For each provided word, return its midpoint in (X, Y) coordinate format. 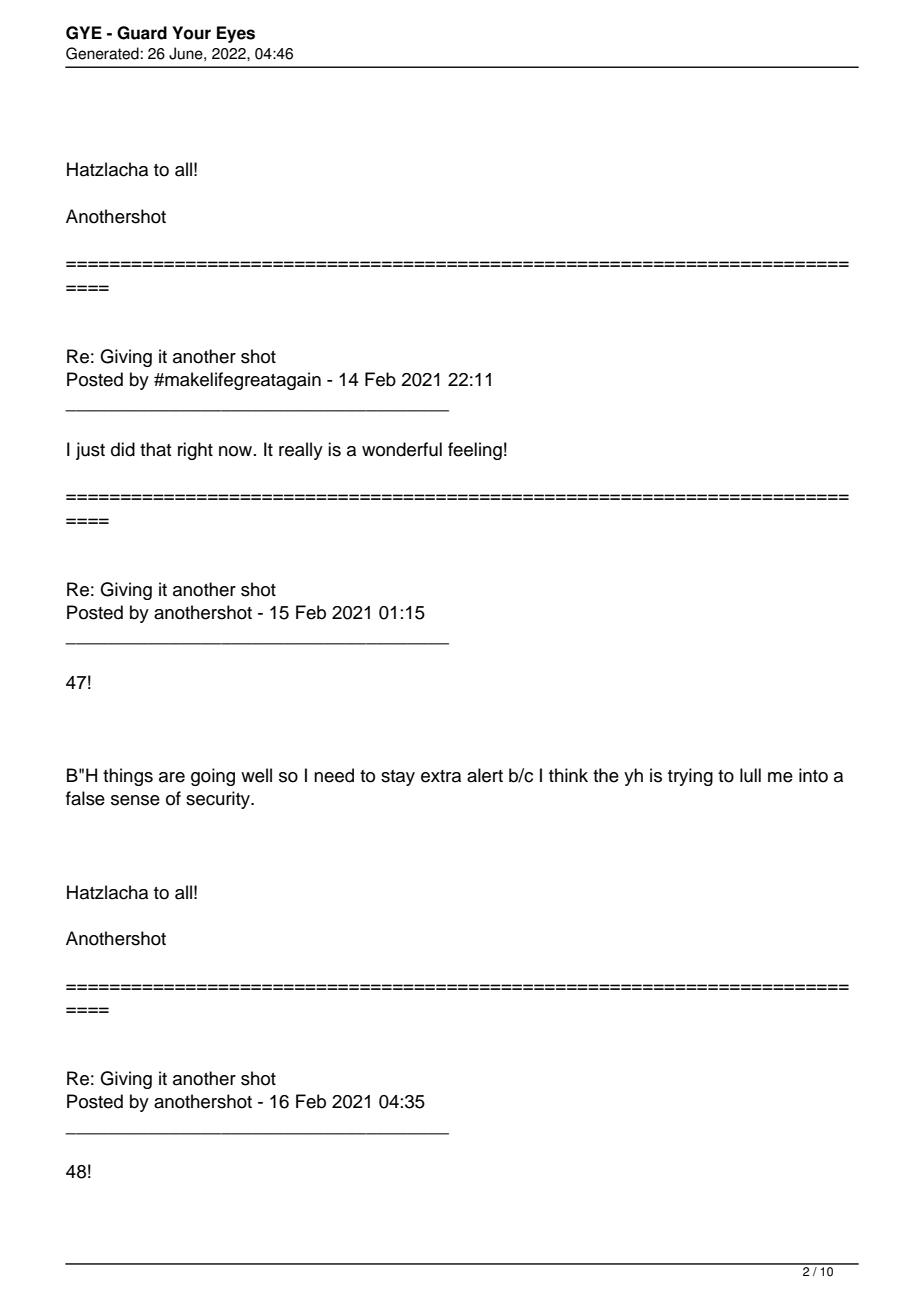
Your (191, 33)
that (155, 449)
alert (485, 775)
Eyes (236, 34)
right (195, 451)
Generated (102, 53)
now (237, 451)
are (172, 777)
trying (690, 777)
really (301, 451)
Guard (142, 33)
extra (441, 776)
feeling (475, 451)
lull (750, 775)
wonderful (402, 449)
